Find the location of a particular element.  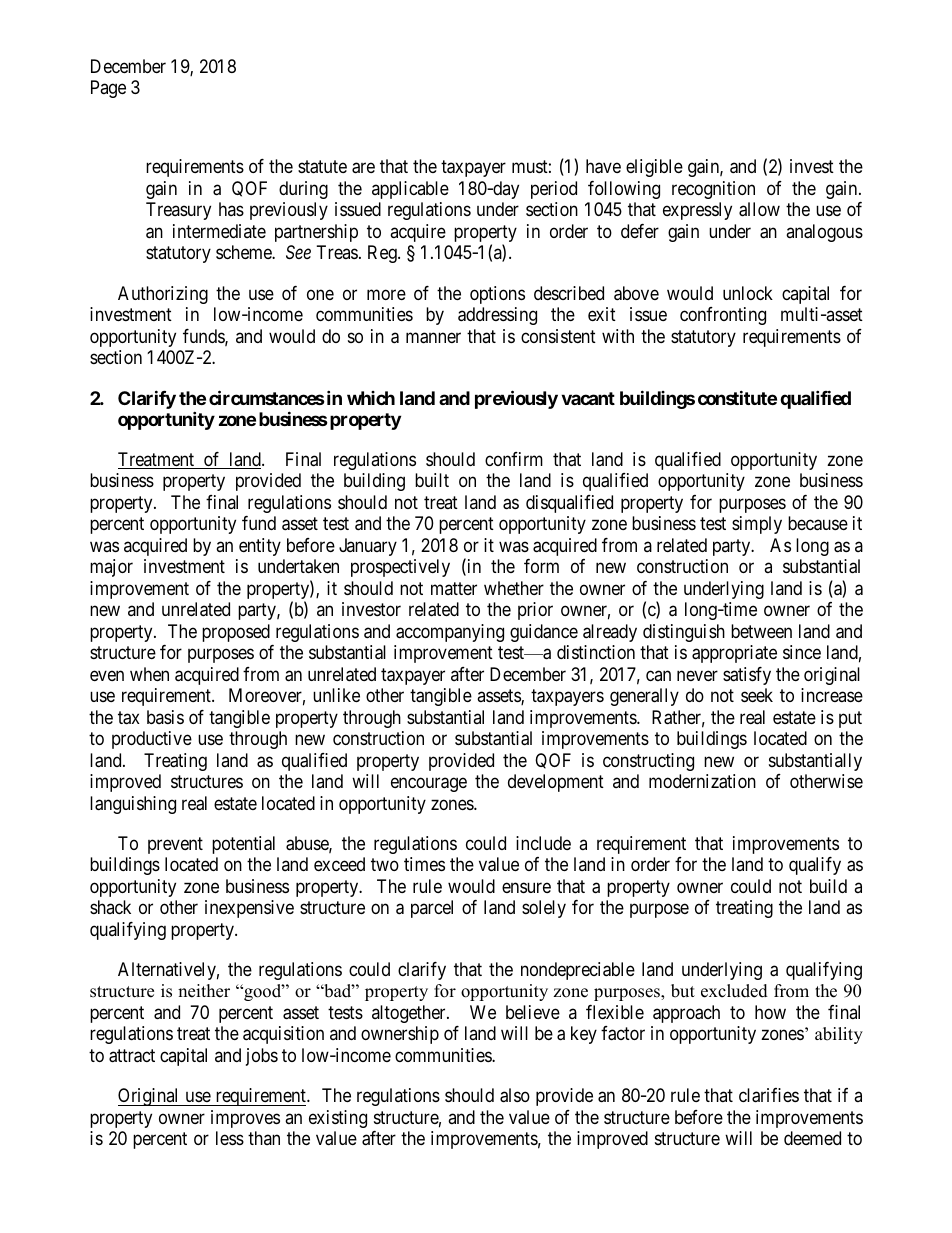

clarifies is located at coordinates (769, 1095).
